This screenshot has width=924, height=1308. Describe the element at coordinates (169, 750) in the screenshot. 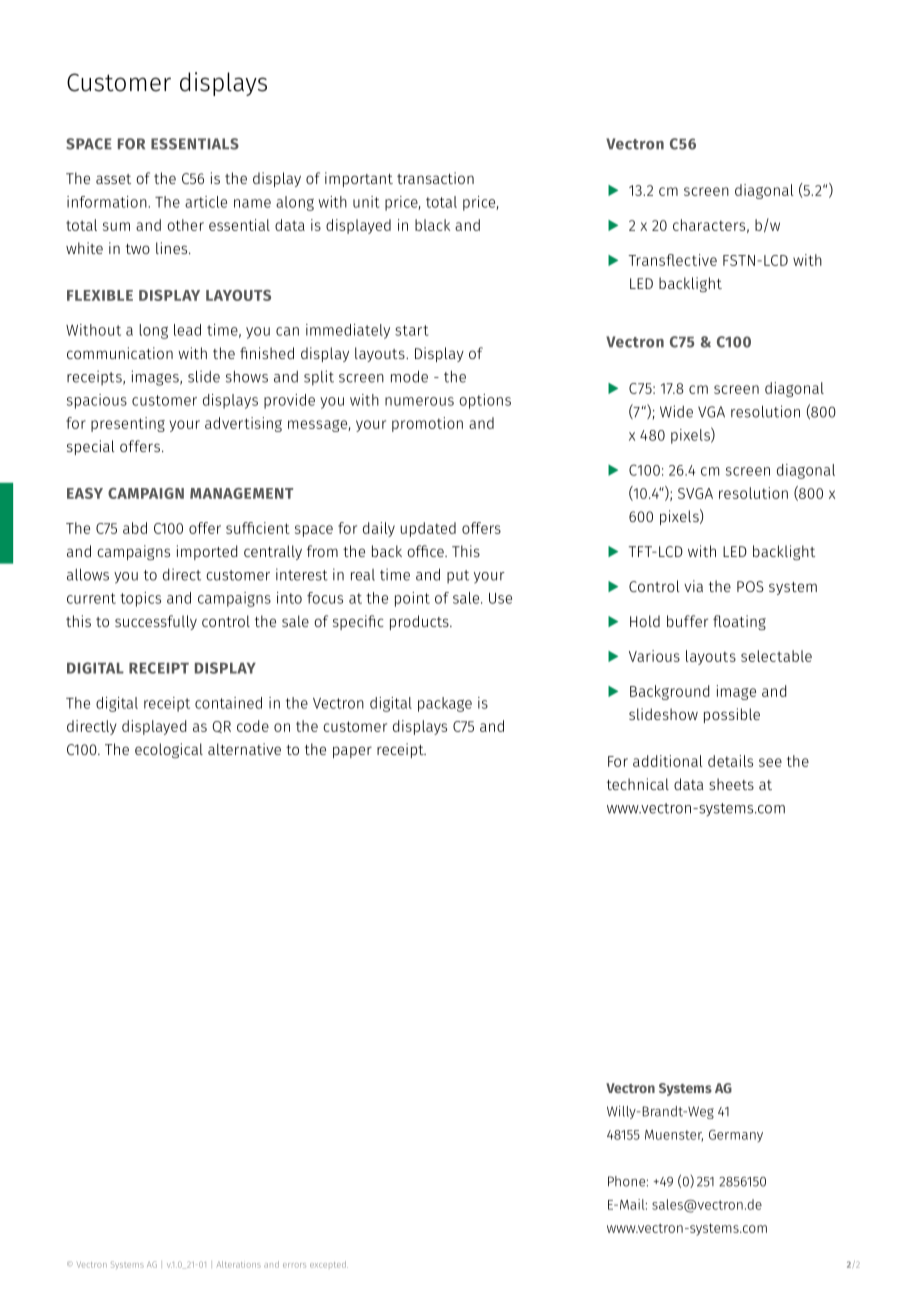

I see `ecological` at that location.
